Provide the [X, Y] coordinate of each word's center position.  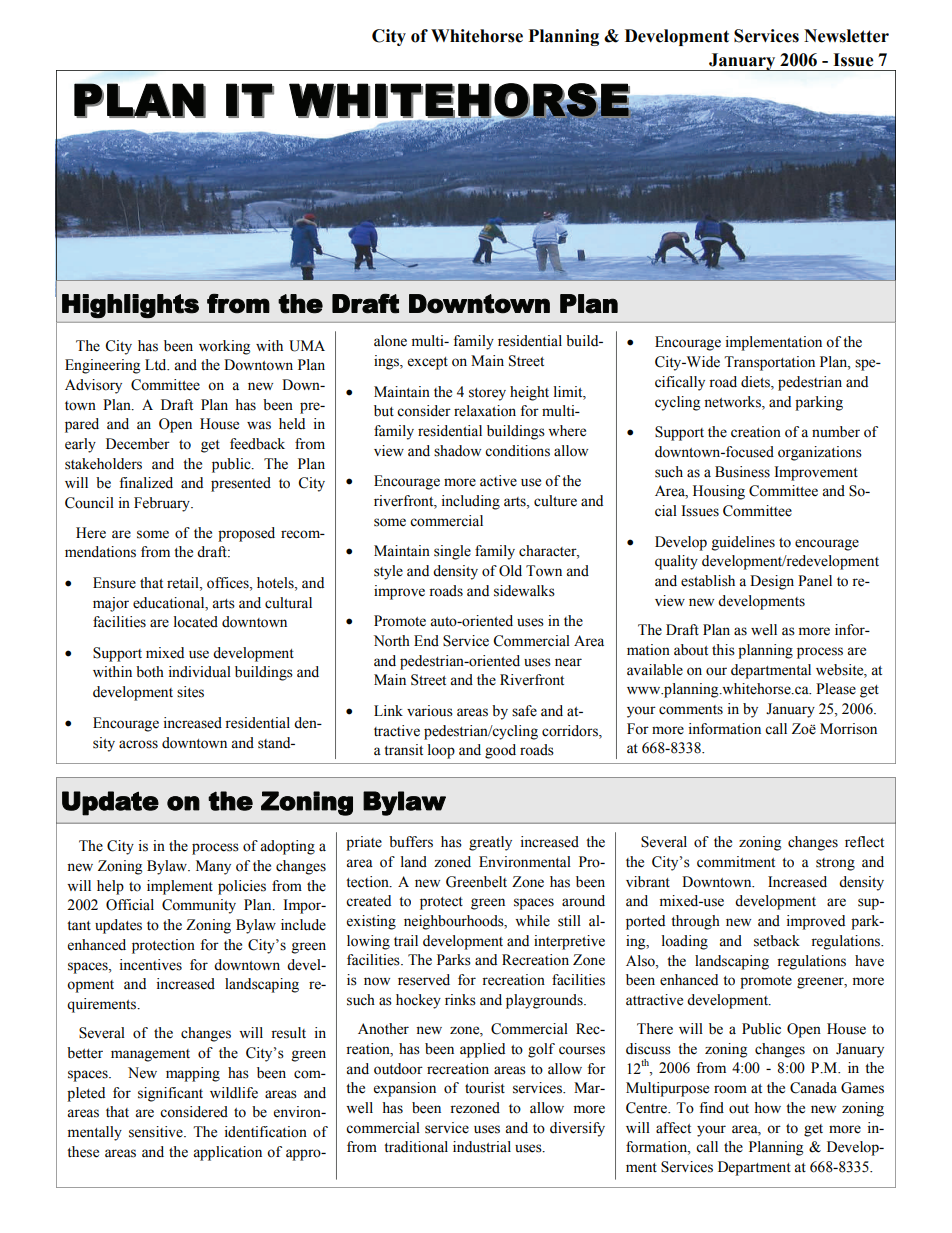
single [452, 552]
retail [184, 583]
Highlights [130, 306]
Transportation [769, 363]
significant [170, 1094]
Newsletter [846, 36]
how [767, 1108]
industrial [482, 1147]
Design [772, 582]
